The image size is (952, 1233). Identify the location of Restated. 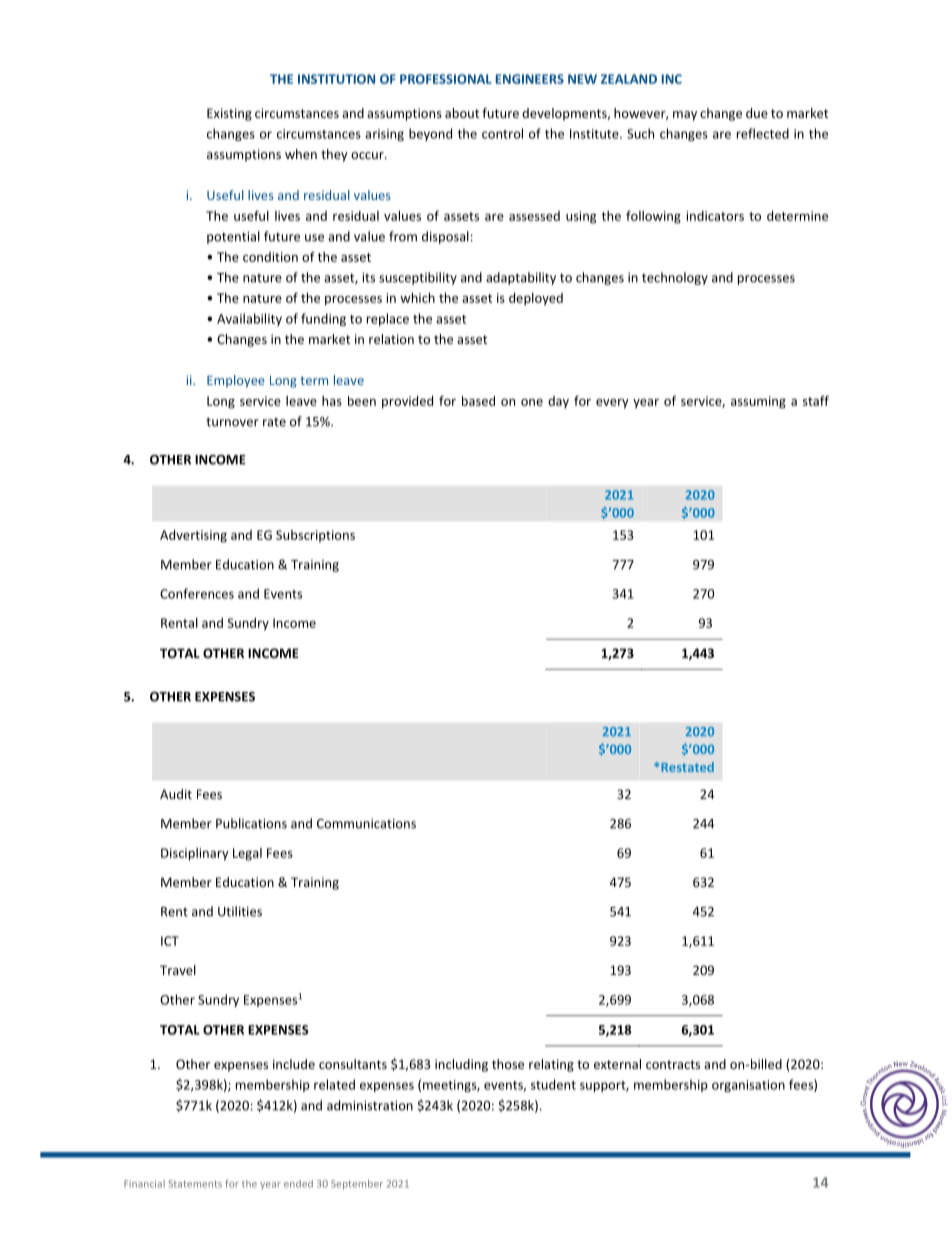
(687, 767).
